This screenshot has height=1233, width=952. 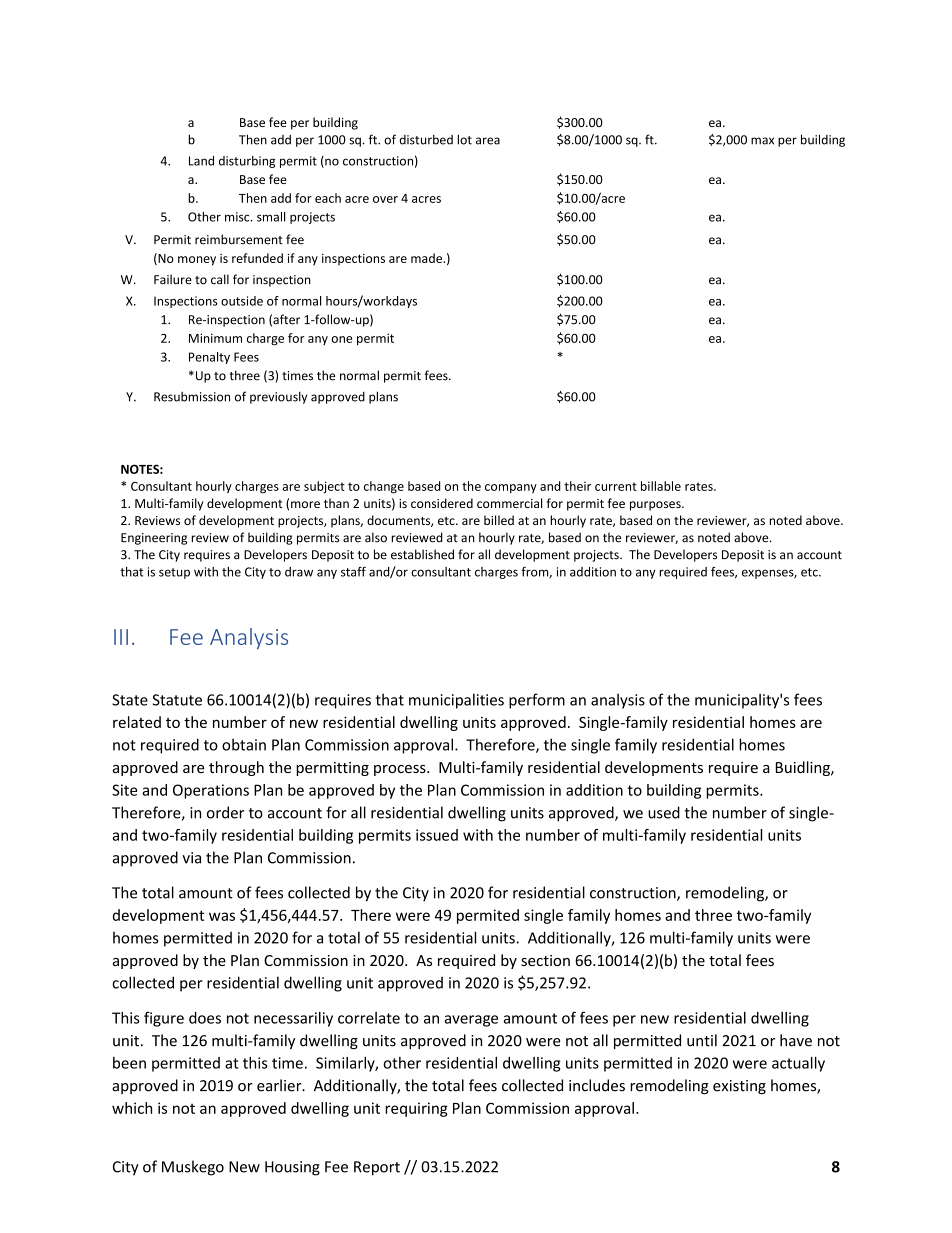 I want to click on billable, so click(x=661, y=486).
